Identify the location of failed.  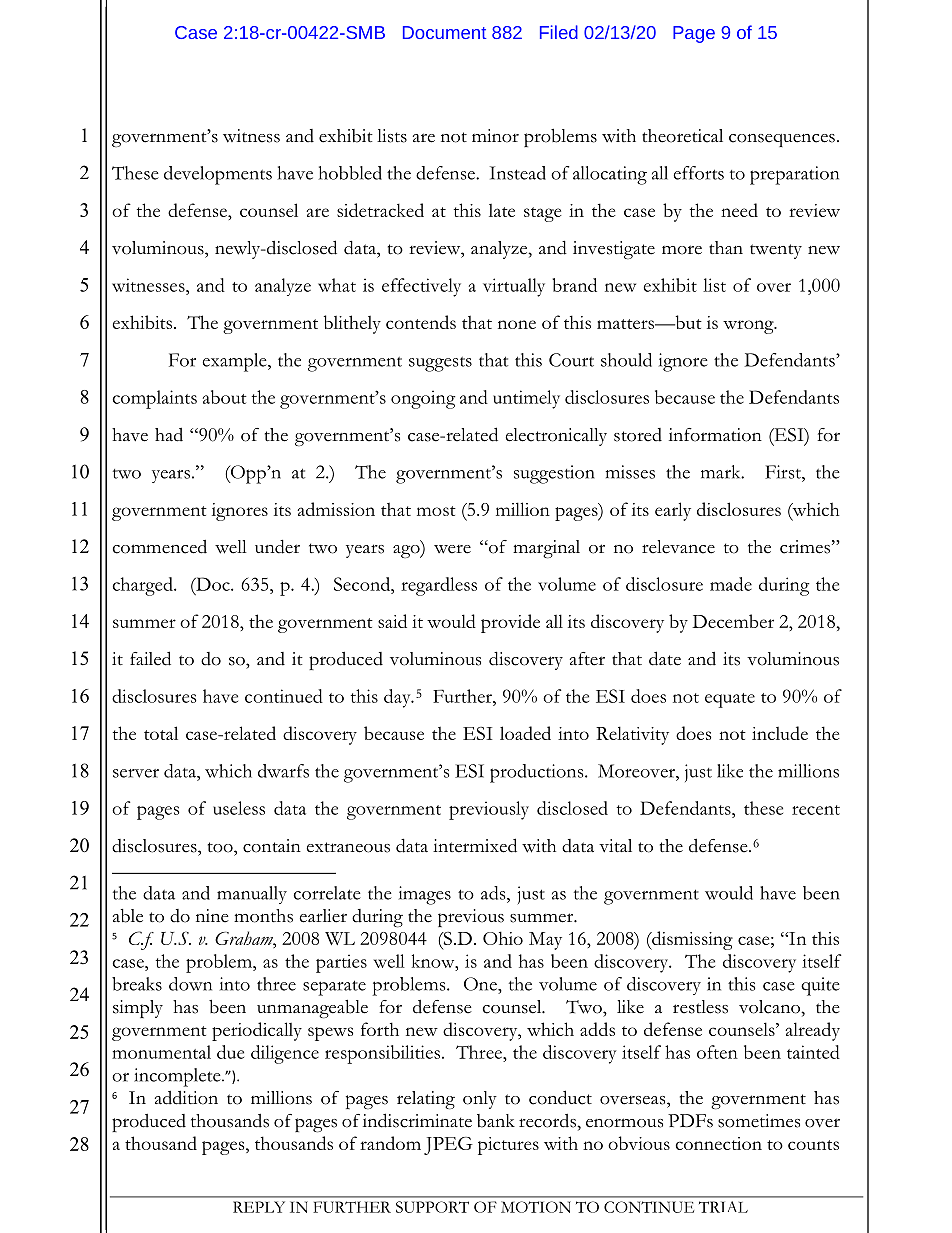
(150, 658).
